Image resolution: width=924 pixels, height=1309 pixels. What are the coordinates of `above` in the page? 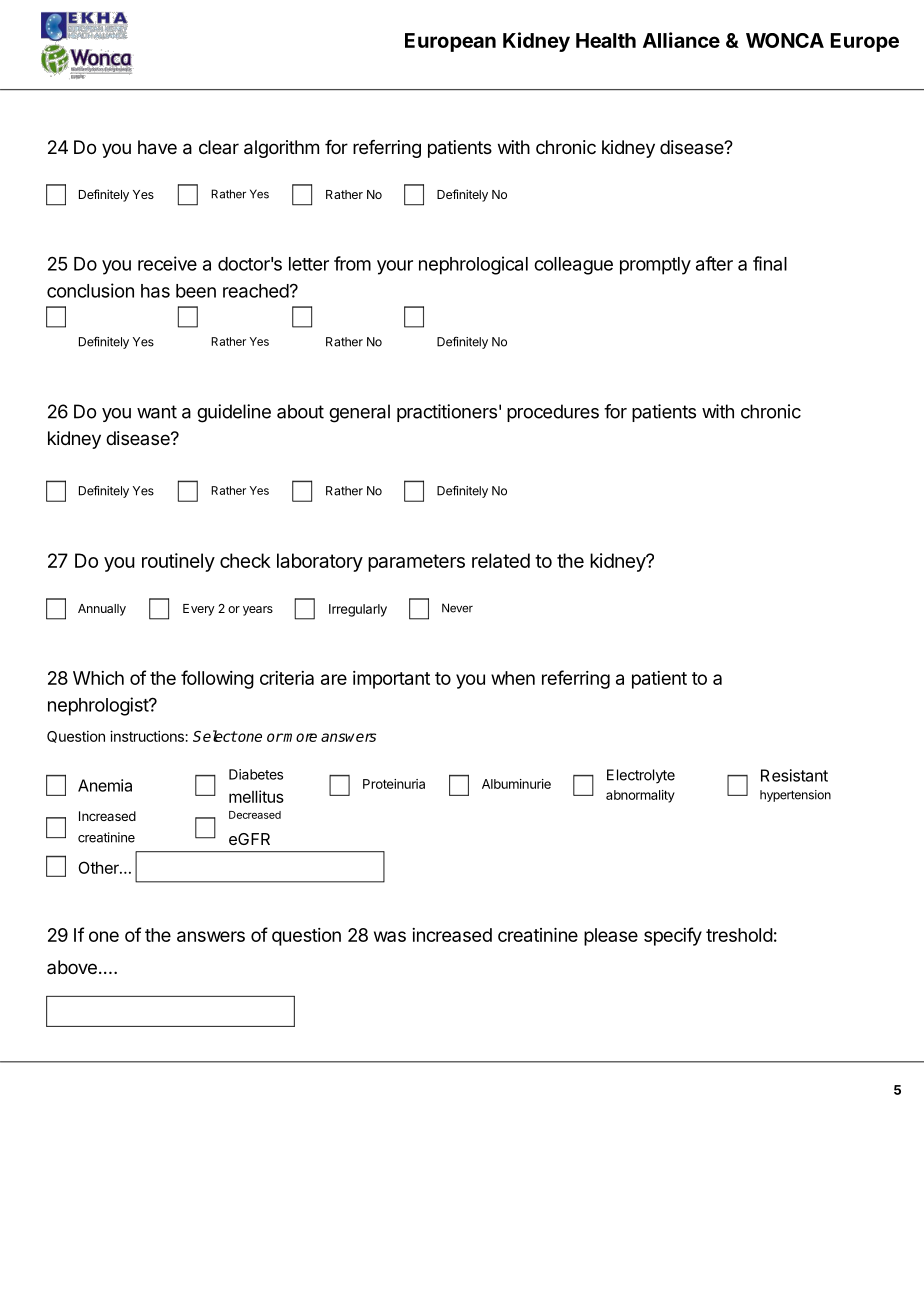 It's located at (72, 967).
